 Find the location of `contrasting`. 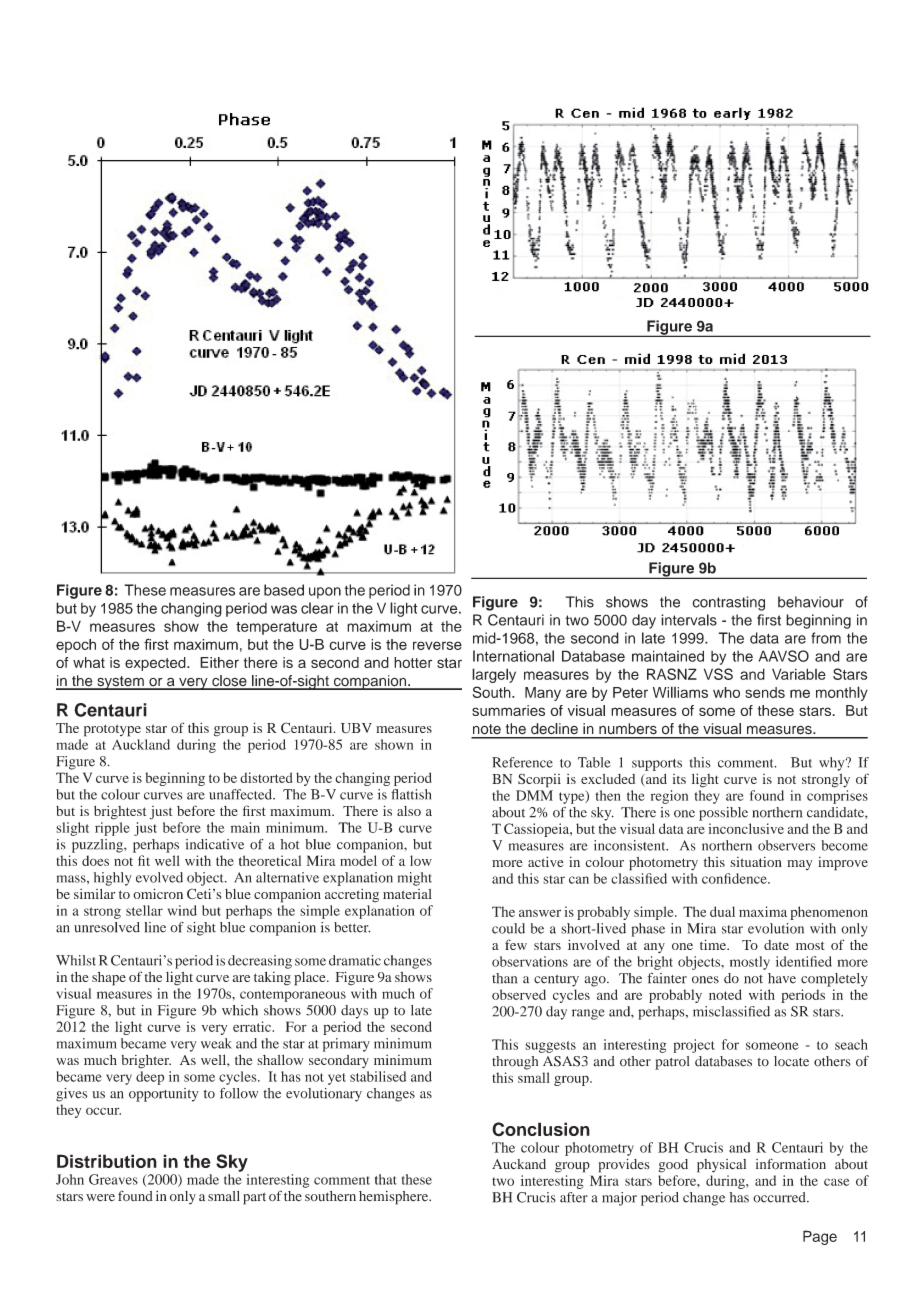

contrasting is located at coordinates (728, 603).
